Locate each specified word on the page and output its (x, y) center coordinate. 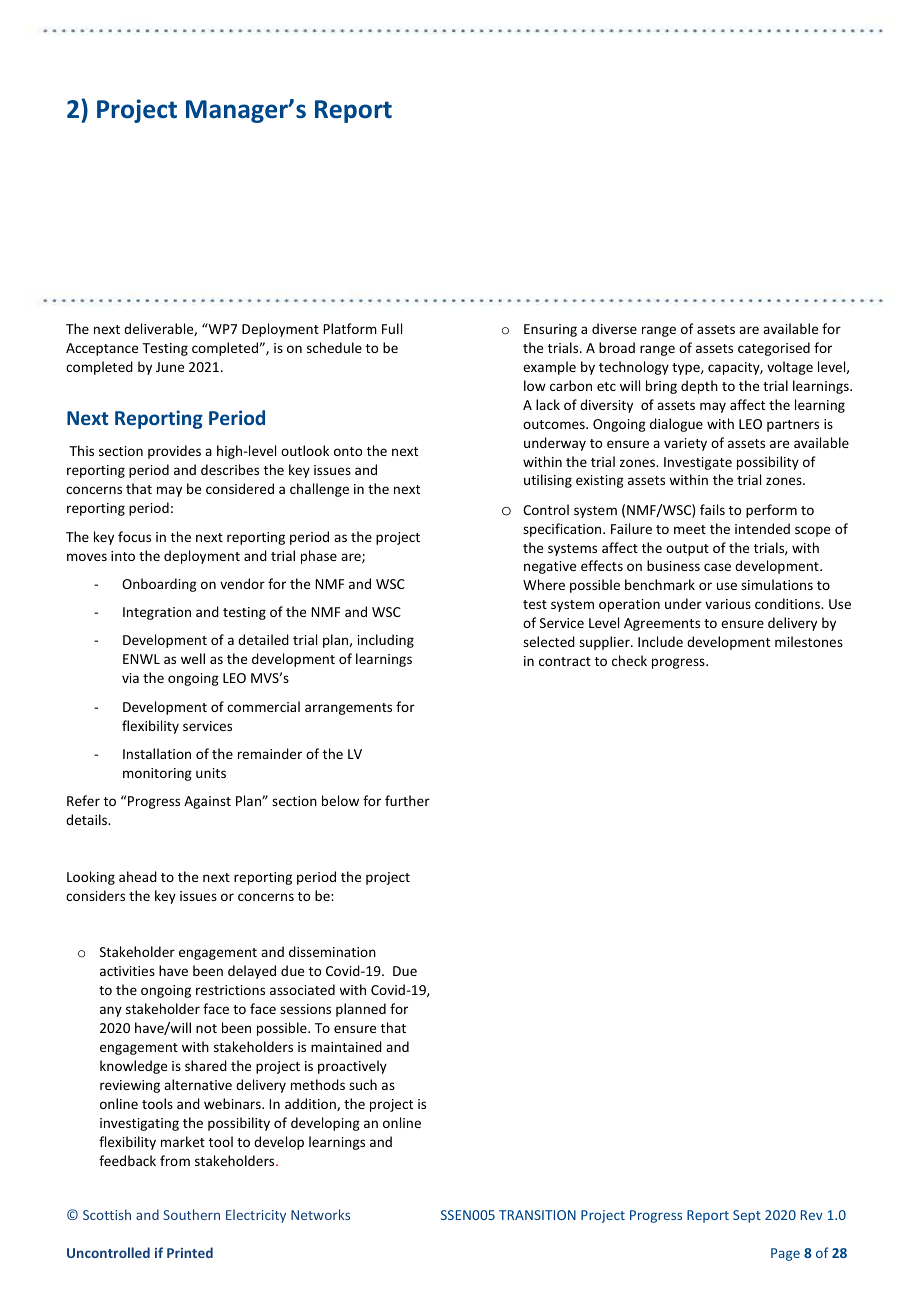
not (206, 1028)
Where (544, 584)
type (687, 369)
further (407, 800)
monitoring (157, 774)
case (717, 567)
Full (392, 328)
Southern (191, 1214)
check (629, 660)
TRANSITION (537, 1215)
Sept (747, 1216)
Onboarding (159, 585)
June (170, 367)
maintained (346, 1046)
